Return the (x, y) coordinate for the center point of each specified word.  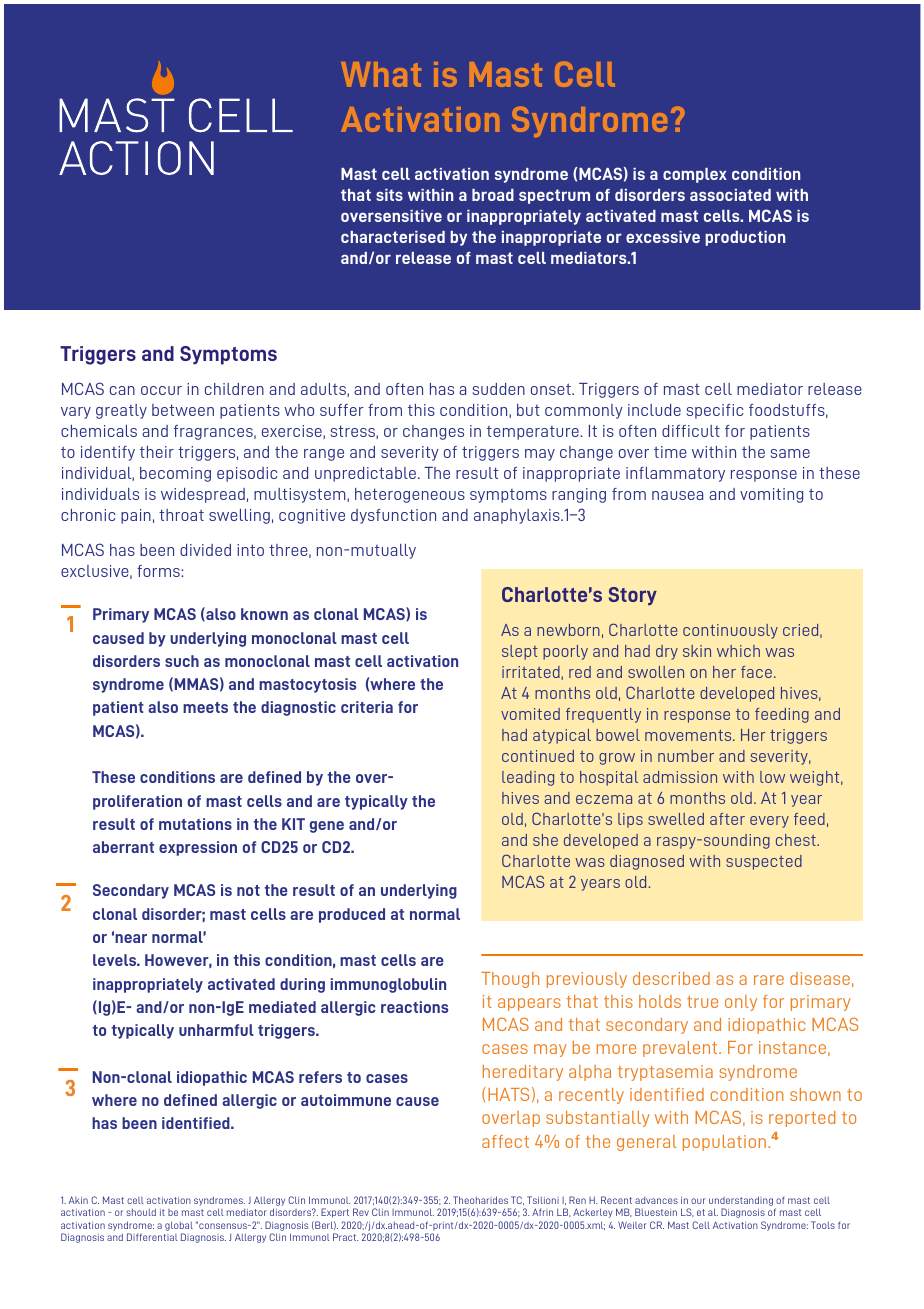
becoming (175, 474)
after (727, 819)
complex (695, 175)
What (381, 74)
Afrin (542, 1212)
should (141, 1212)
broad (493, 195)
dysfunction (393, 516)
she (545, 840)
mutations (195, 824)
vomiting (771, 495)
